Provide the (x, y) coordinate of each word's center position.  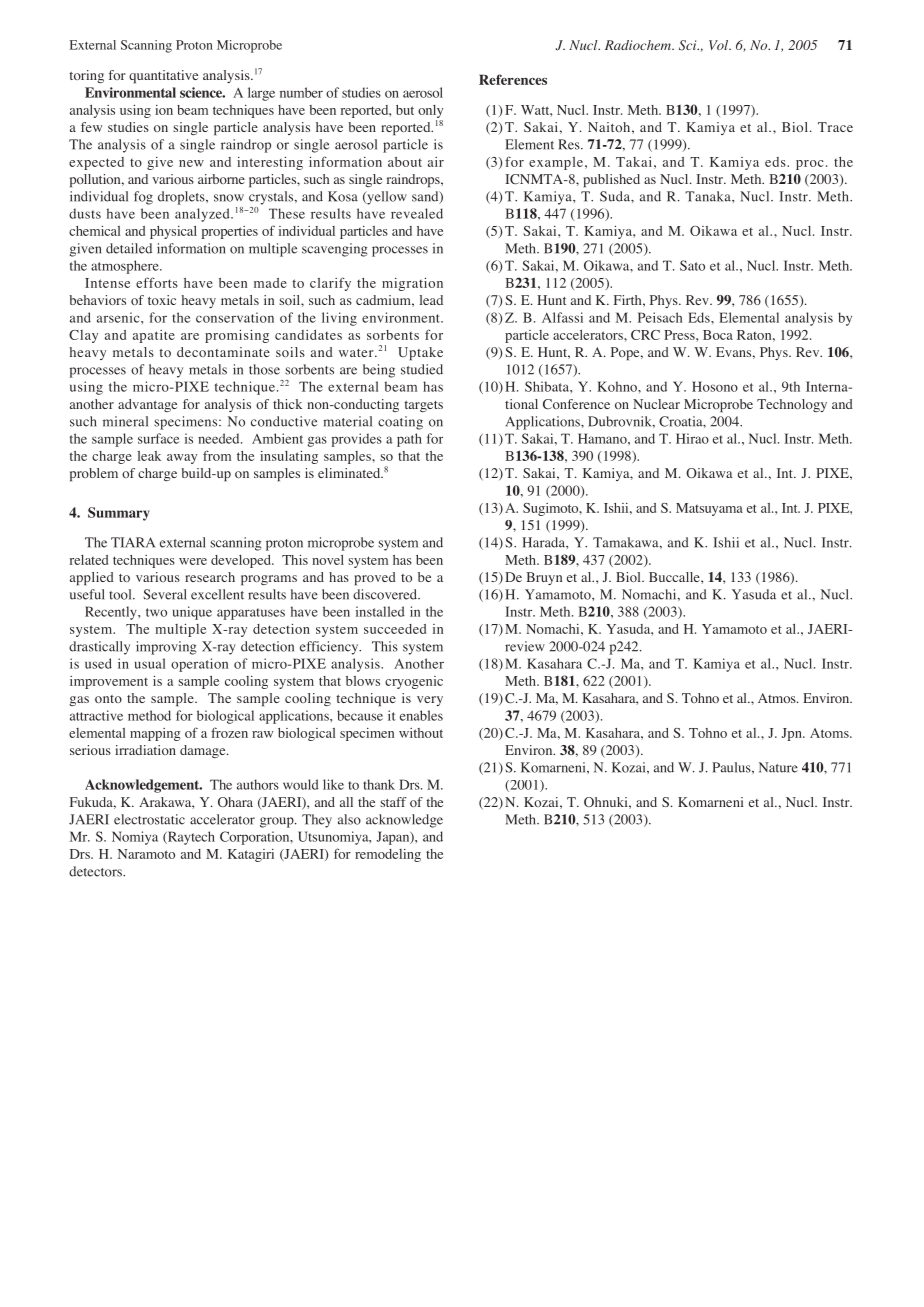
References (513, 79)
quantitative (163, 77)
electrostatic (149, 819)
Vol (720, 45)
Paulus (732, 767)
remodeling (388, 855)
